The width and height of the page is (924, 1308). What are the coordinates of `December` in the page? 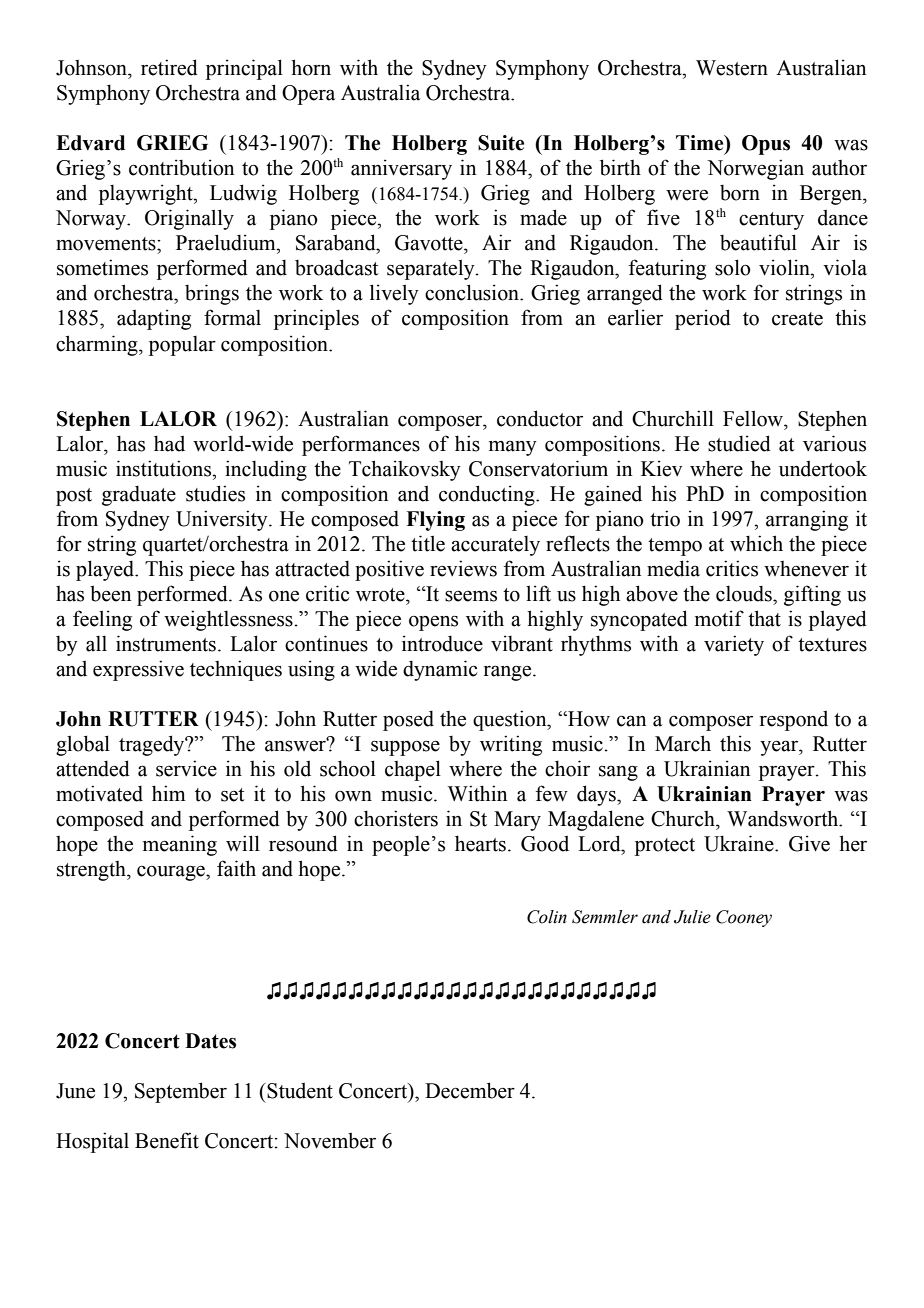 It's located at (470, 1090).
